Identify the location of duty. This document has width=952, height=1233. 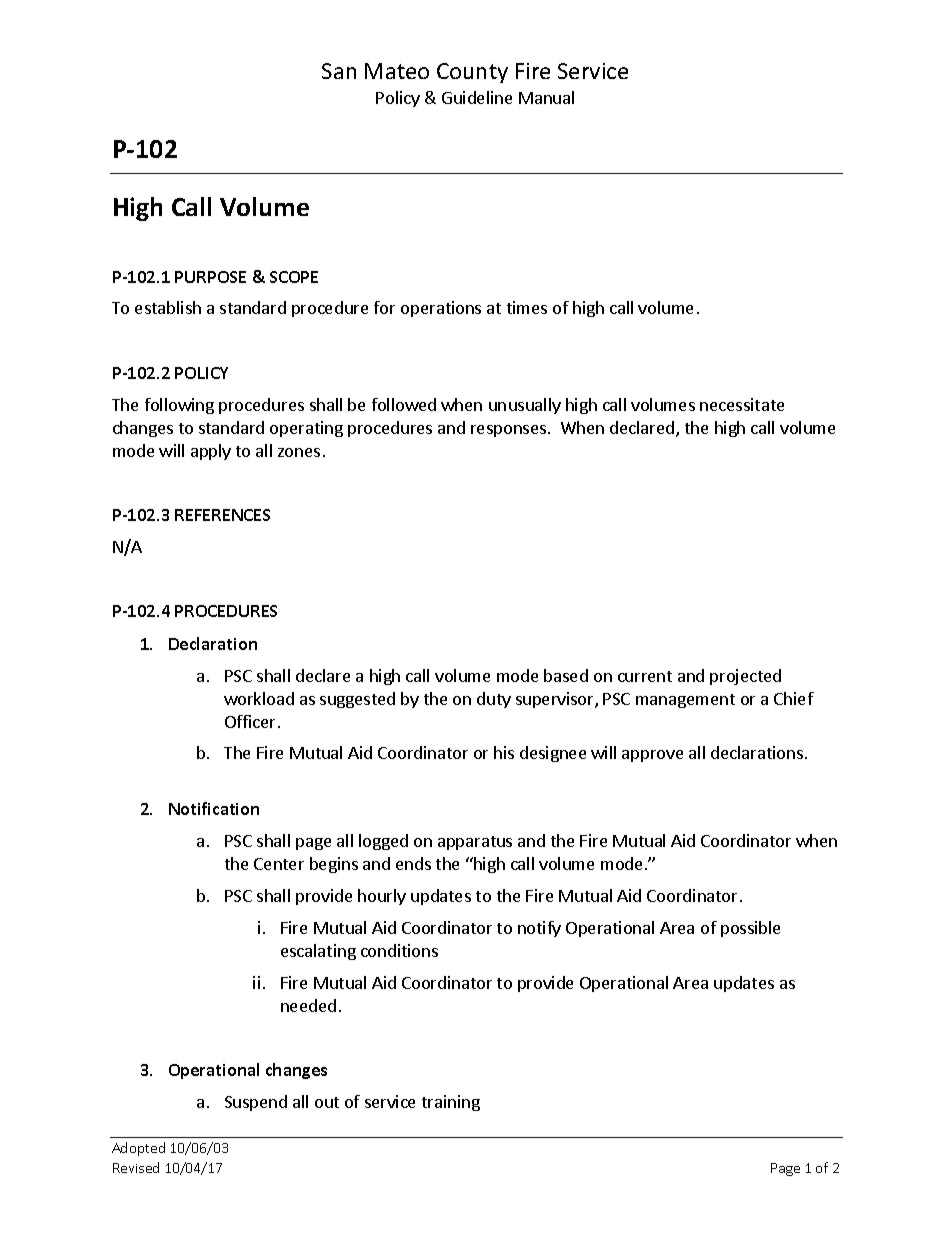
(494, 700).
